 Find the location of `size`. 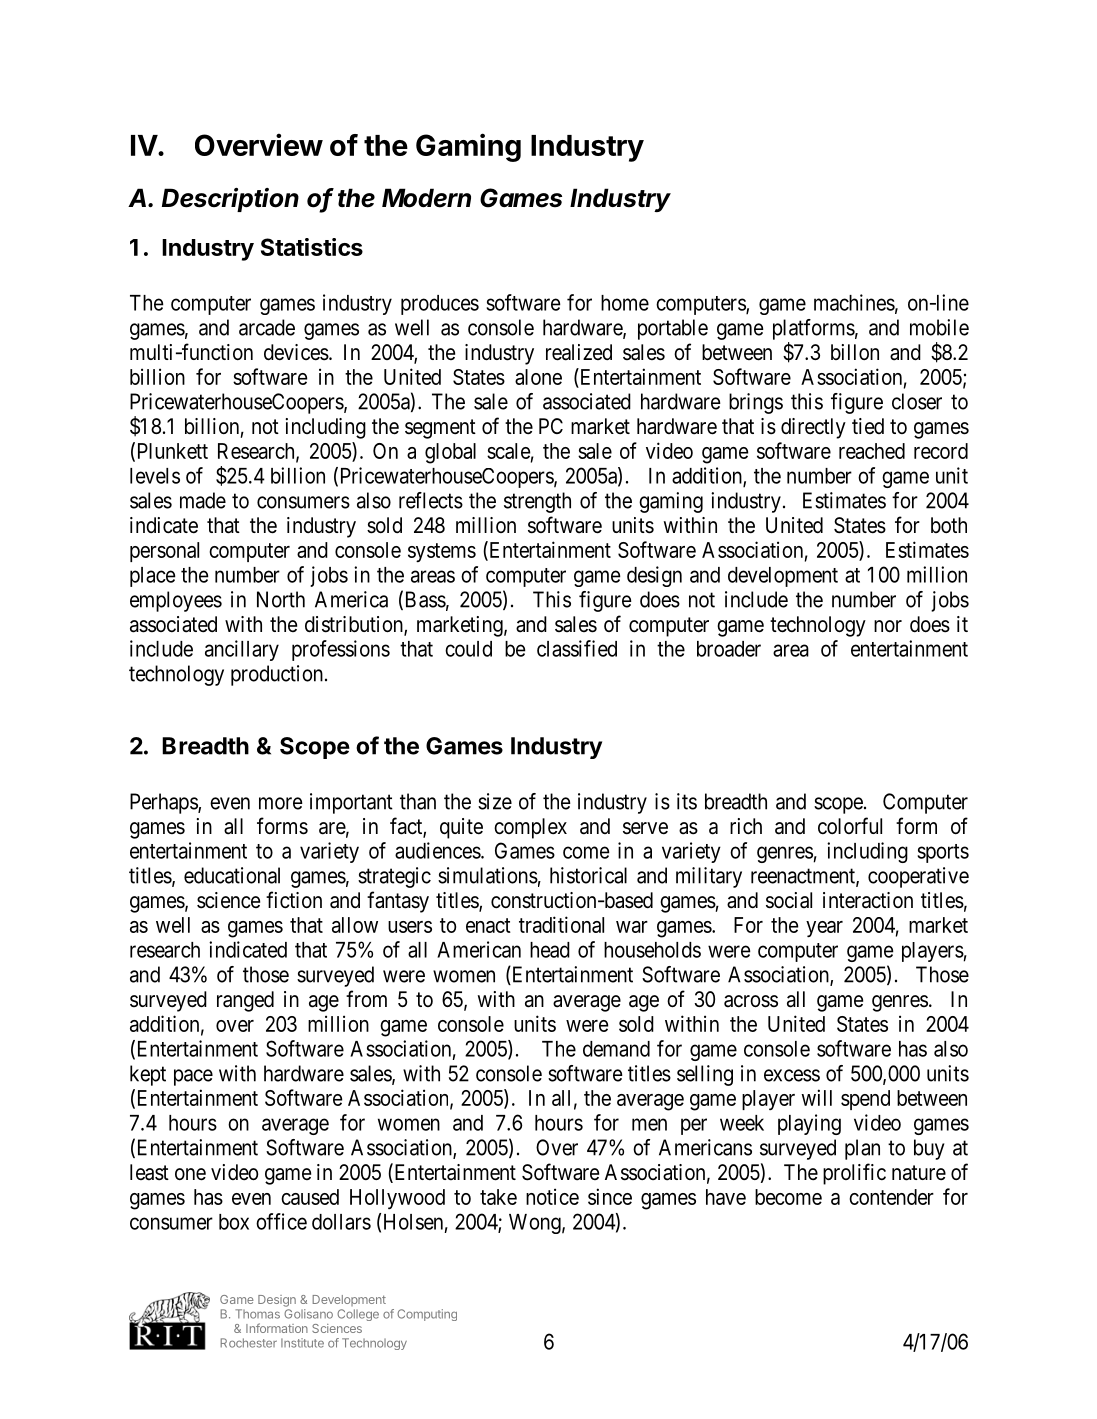

size is located at coordinates (495, 801).
